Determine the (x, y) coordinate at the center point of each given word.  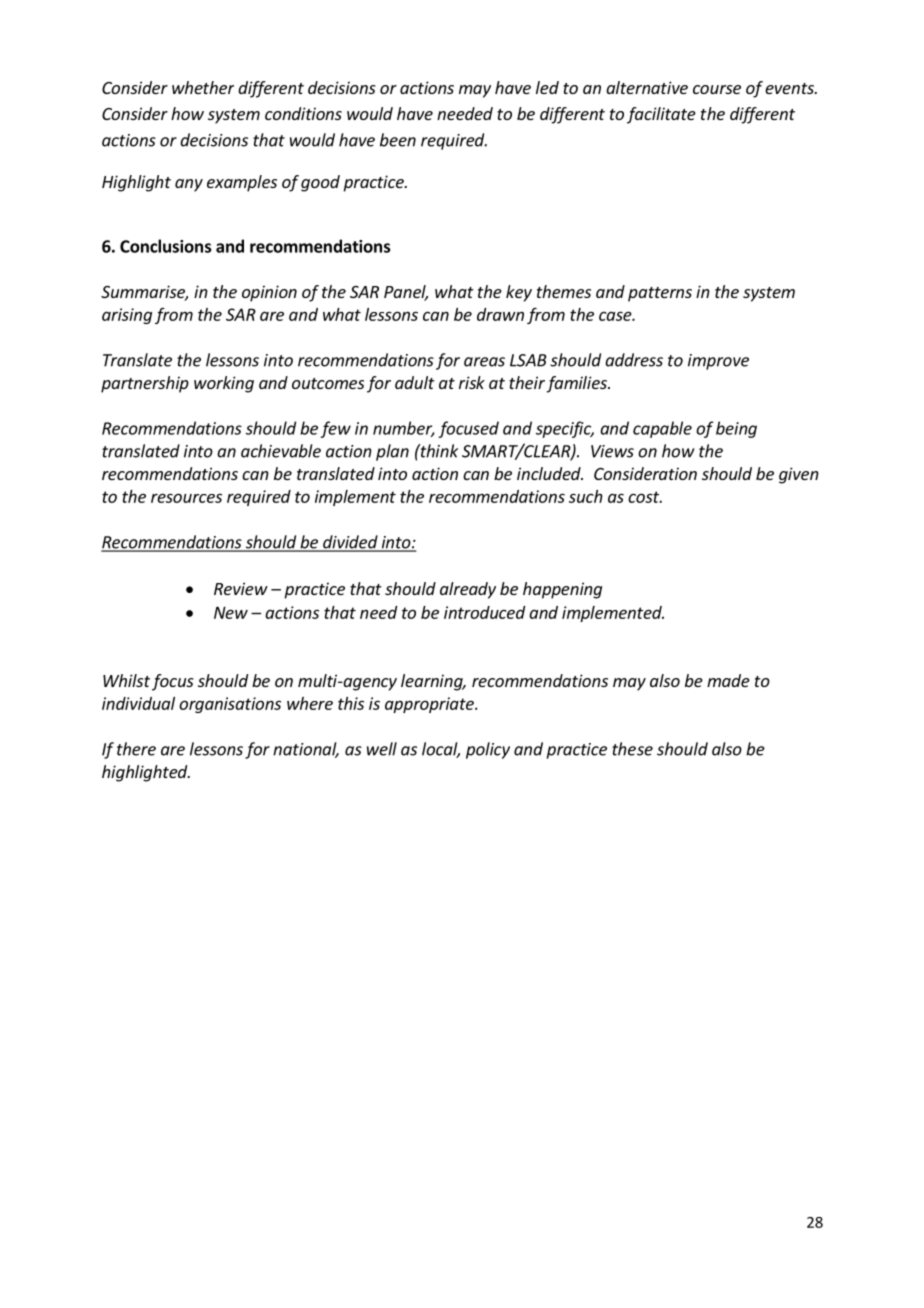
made (728, 680)
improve (718, 362)
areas (484, 362)
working (224, 384)
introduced (484, 612)
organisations (230, 705)
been (398, 140)
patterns (660, 294)
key (519, 293)
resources (186, 498)
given (799, 475)
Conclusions (165, 246)
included (550, 473)
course (717, 89)
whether (203, 87)
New (231, 612)
